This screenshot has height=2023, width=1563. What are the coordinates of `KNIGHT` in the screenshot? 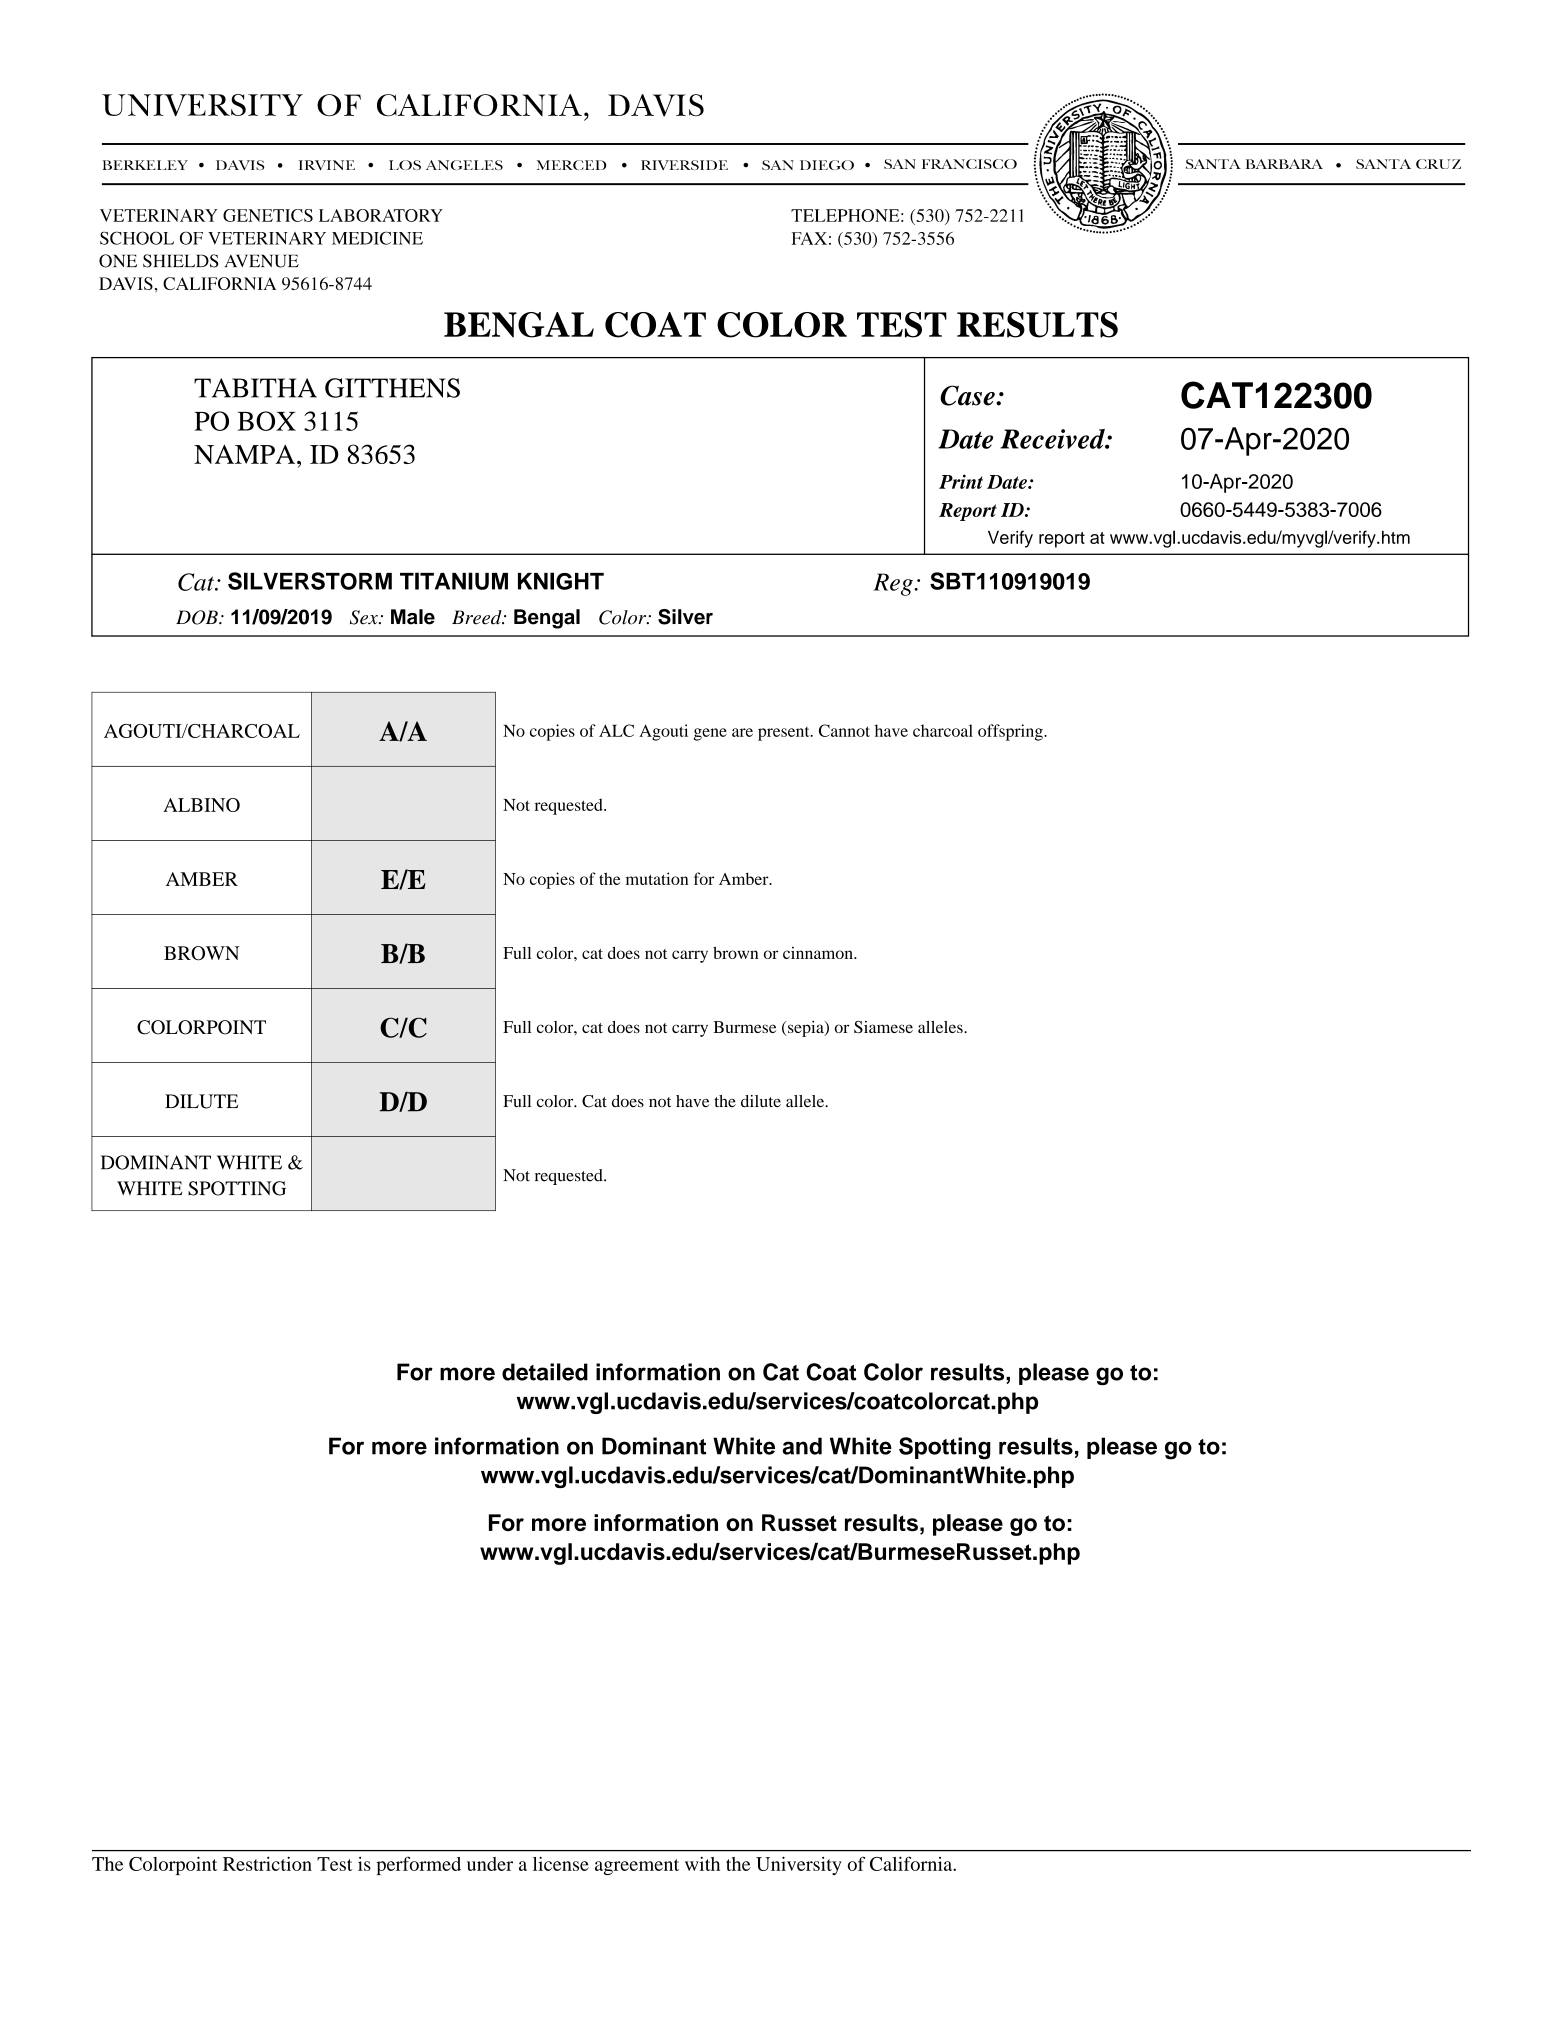 It's located at (561, 581).
